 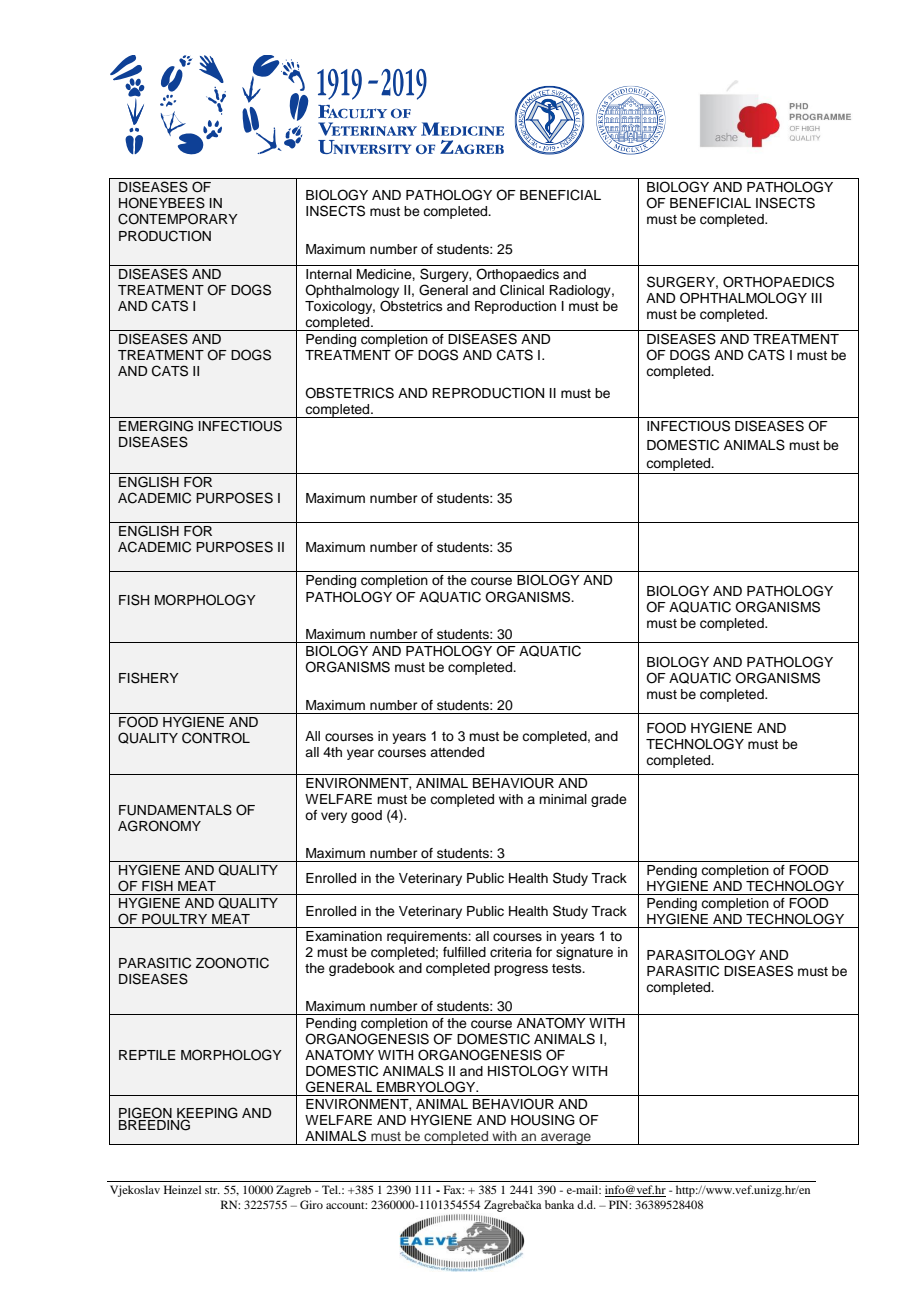 What do you see at coordinates (212, 1190) in the document?
I see `str` at bounding box center [212, 1190].
